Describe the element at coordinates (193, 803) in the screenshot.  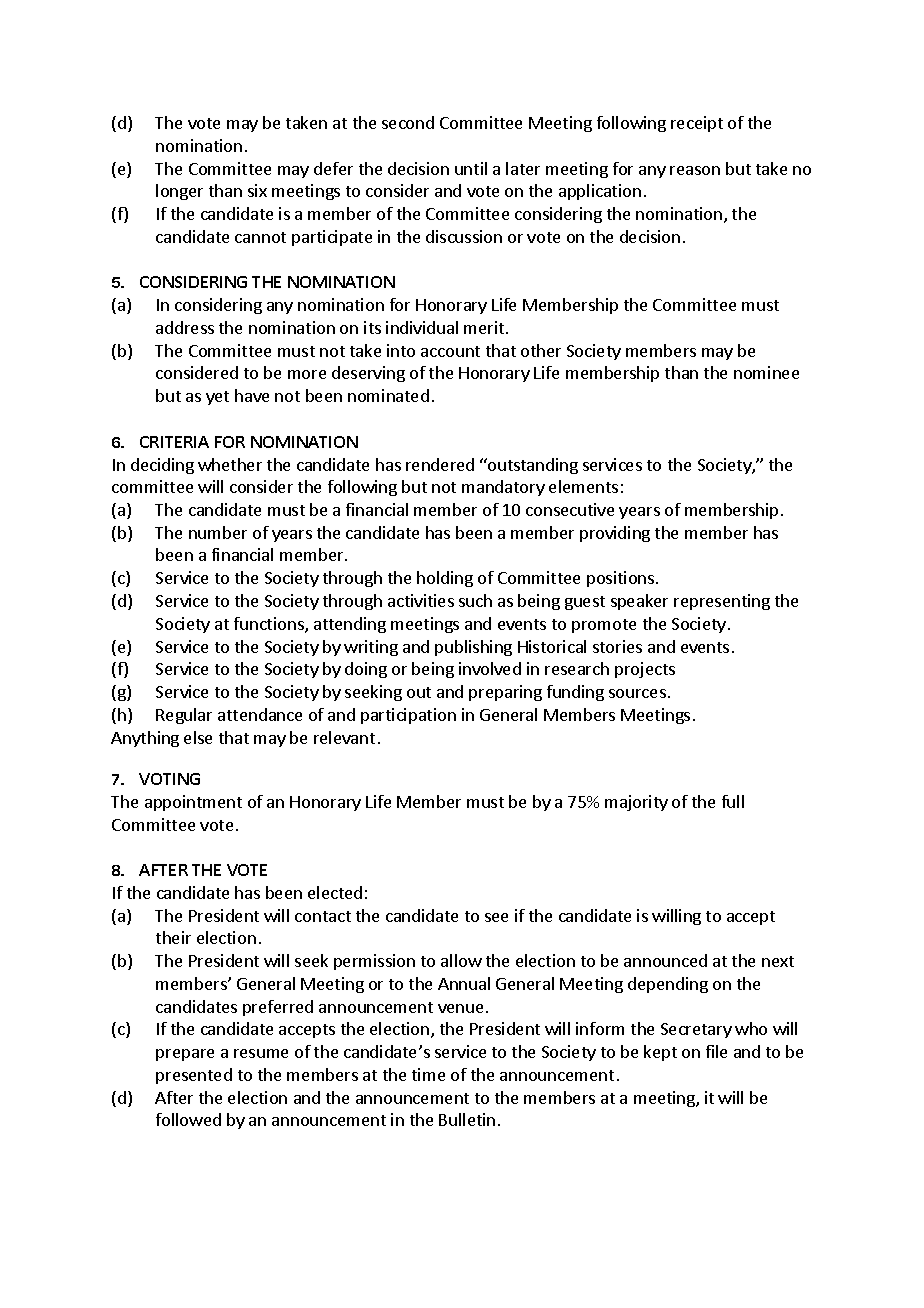
I see `appointment` at that location.
